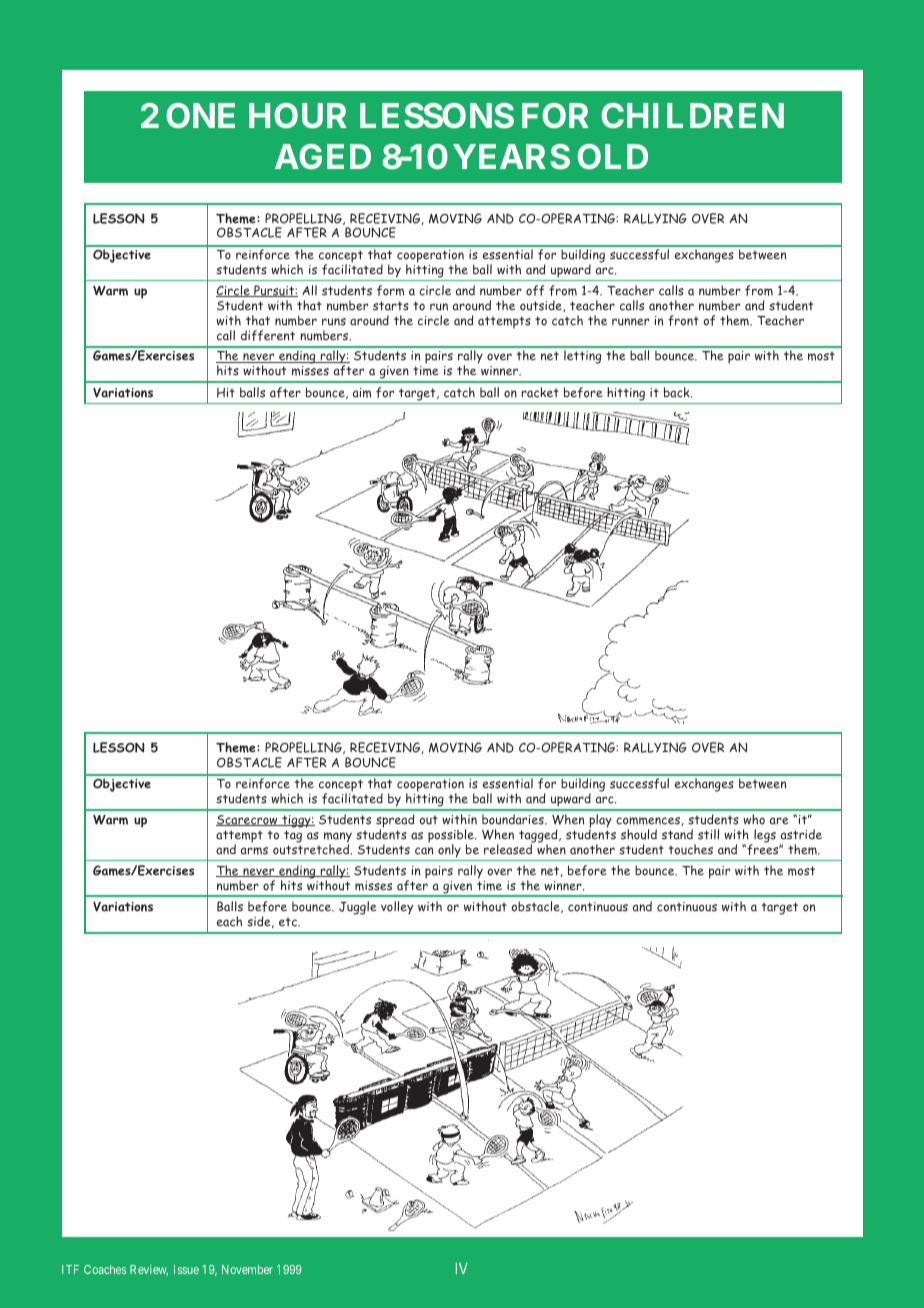  I want to click on letting, so click(582, 357).
